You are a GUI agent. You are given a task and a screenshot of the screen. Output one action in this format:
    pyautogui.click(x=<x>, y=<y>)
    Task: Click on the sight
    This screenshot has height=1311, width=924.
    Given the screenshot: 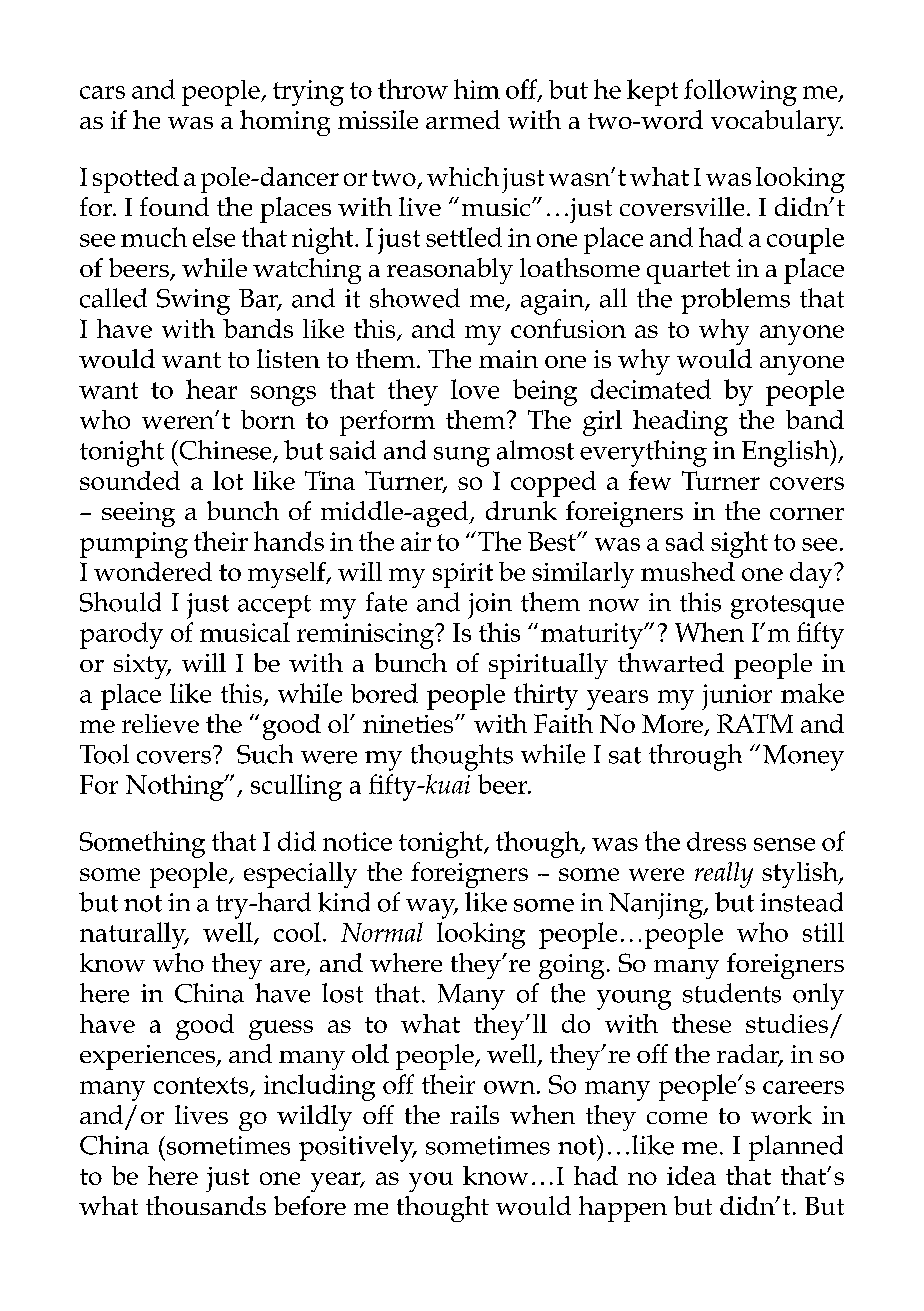 What is the action you would take?
    pyautogui.click(x=739, y=544)
